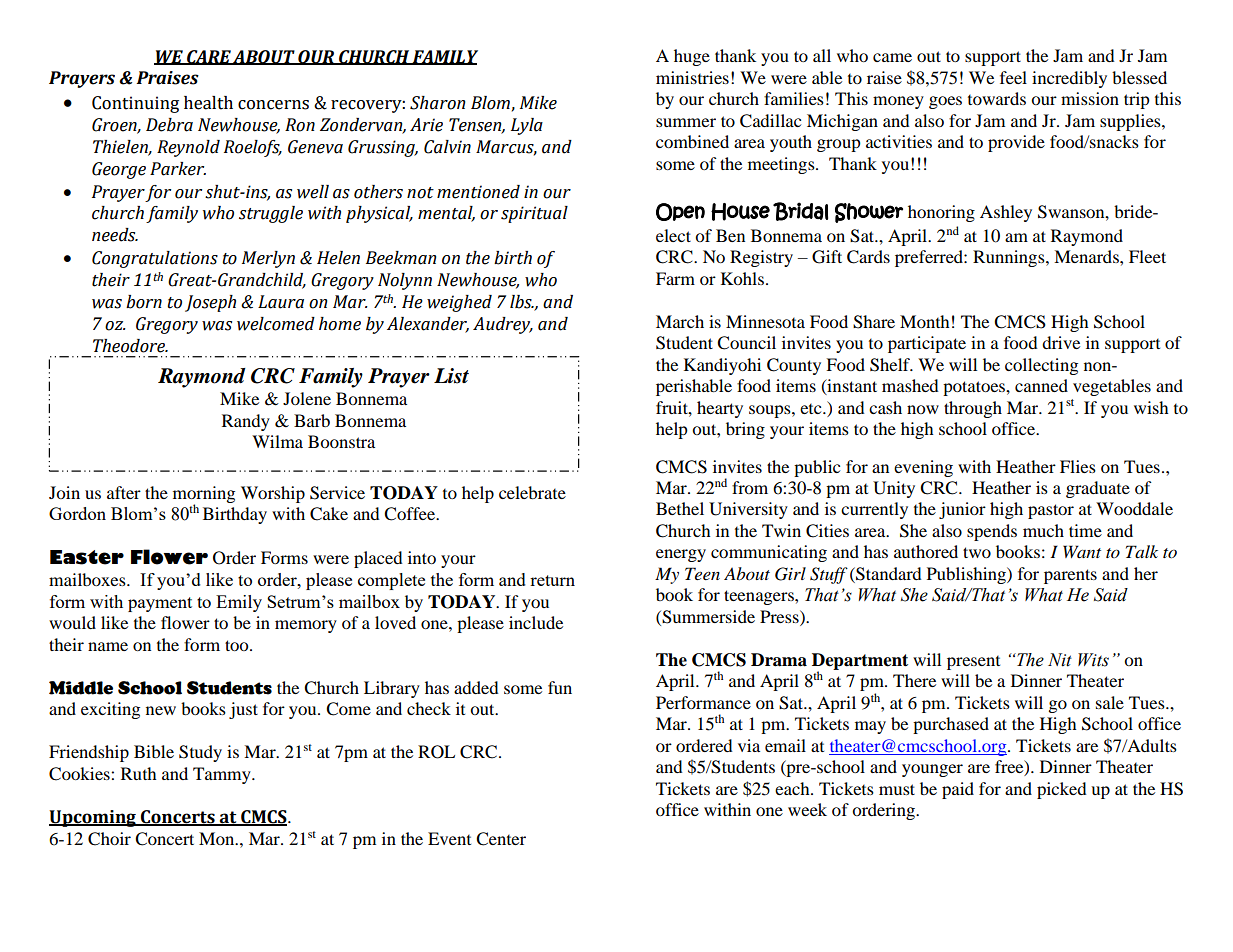 This image has height=952, width=1233. I want to click on Farm, so click(675, 278).
